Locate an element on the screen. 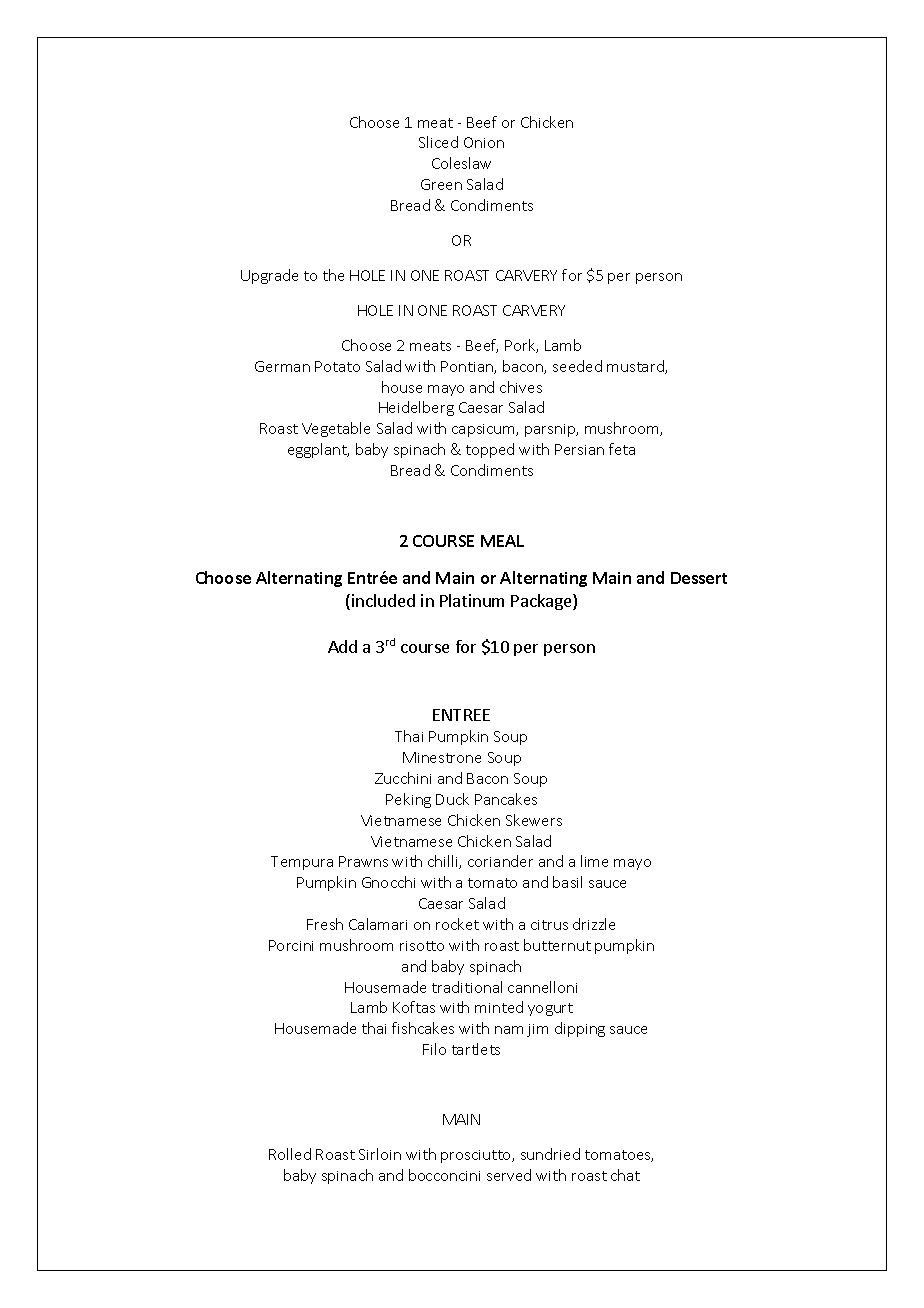 Image resolution: width=924 pixels, height=1308 pixels. Rolled is located at coordinates (290, 1154).
